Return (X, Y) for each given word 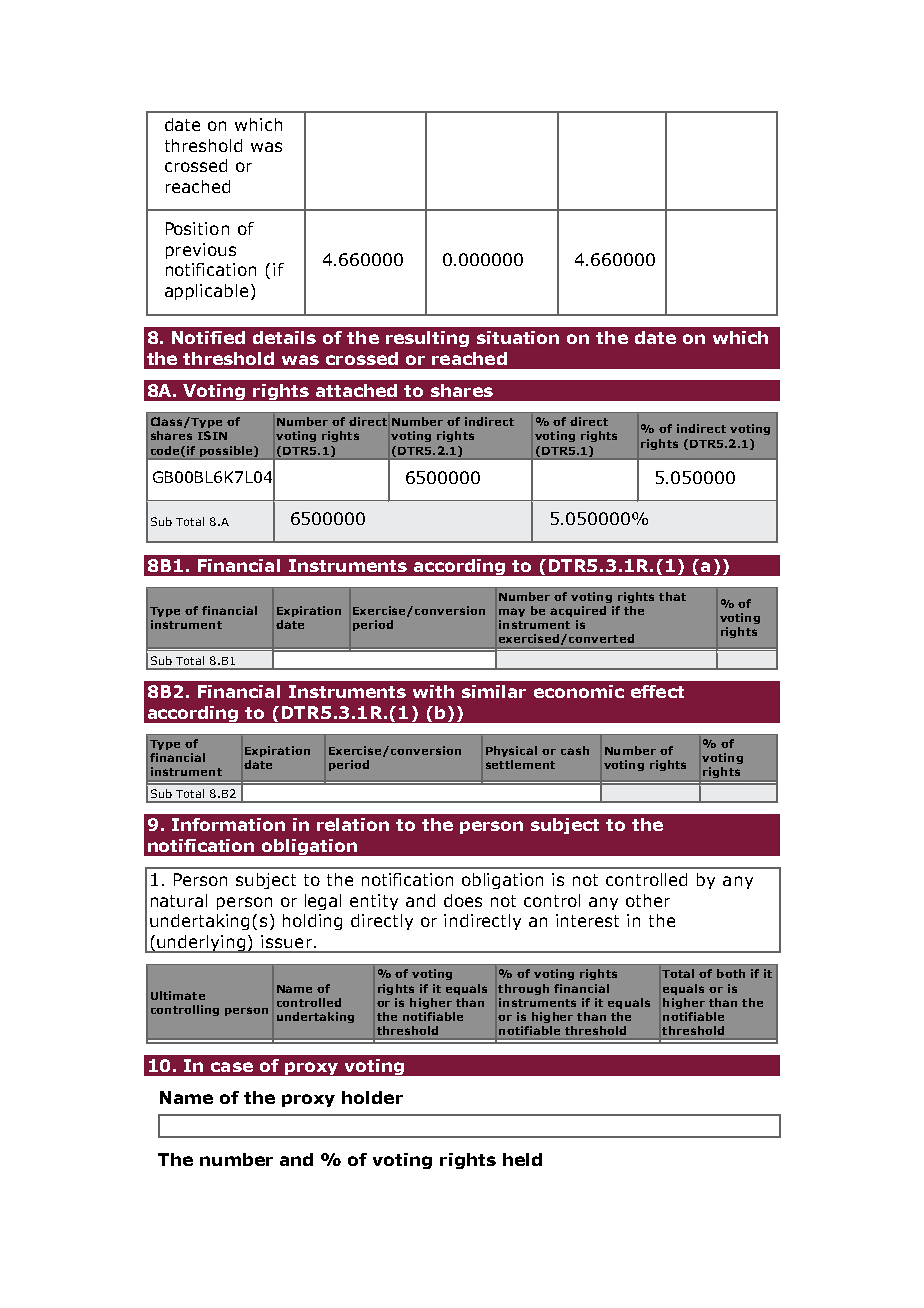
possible (227, 451)
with (433, 691)
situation (518, 337)
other (648, 900)
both (731, 973)
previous (201, 251)
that (672, 596)
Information (228, 824)
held (522, 1159)
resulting (427, 339)
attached (356, 390)
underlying (202, 944)
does (463, 900)
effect (657, 691)
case (232, 1067)
